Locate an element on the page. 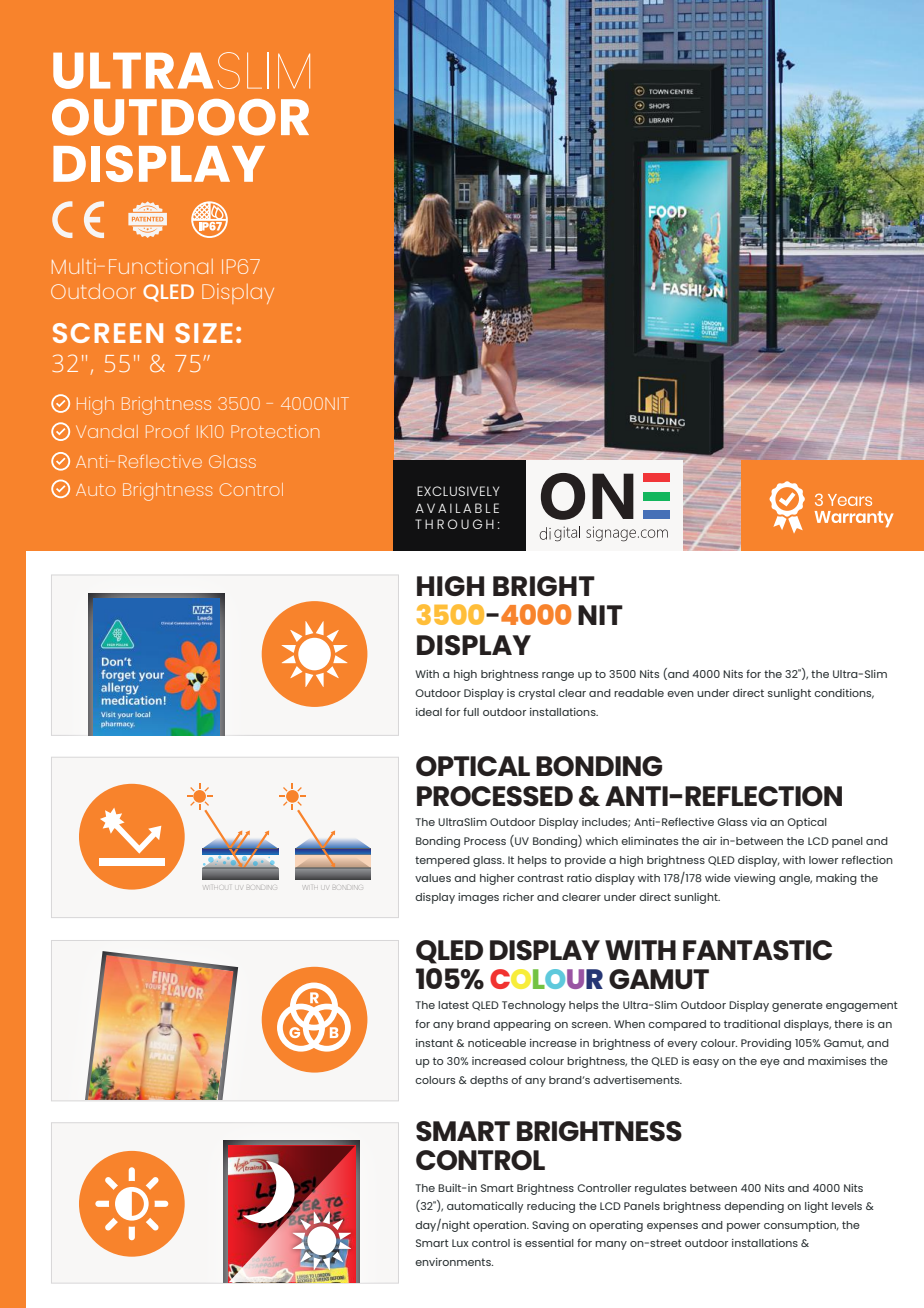 The width and height of the document is (924, 1308). EXCLUSIVELY is located at coordinates (458, 491).
